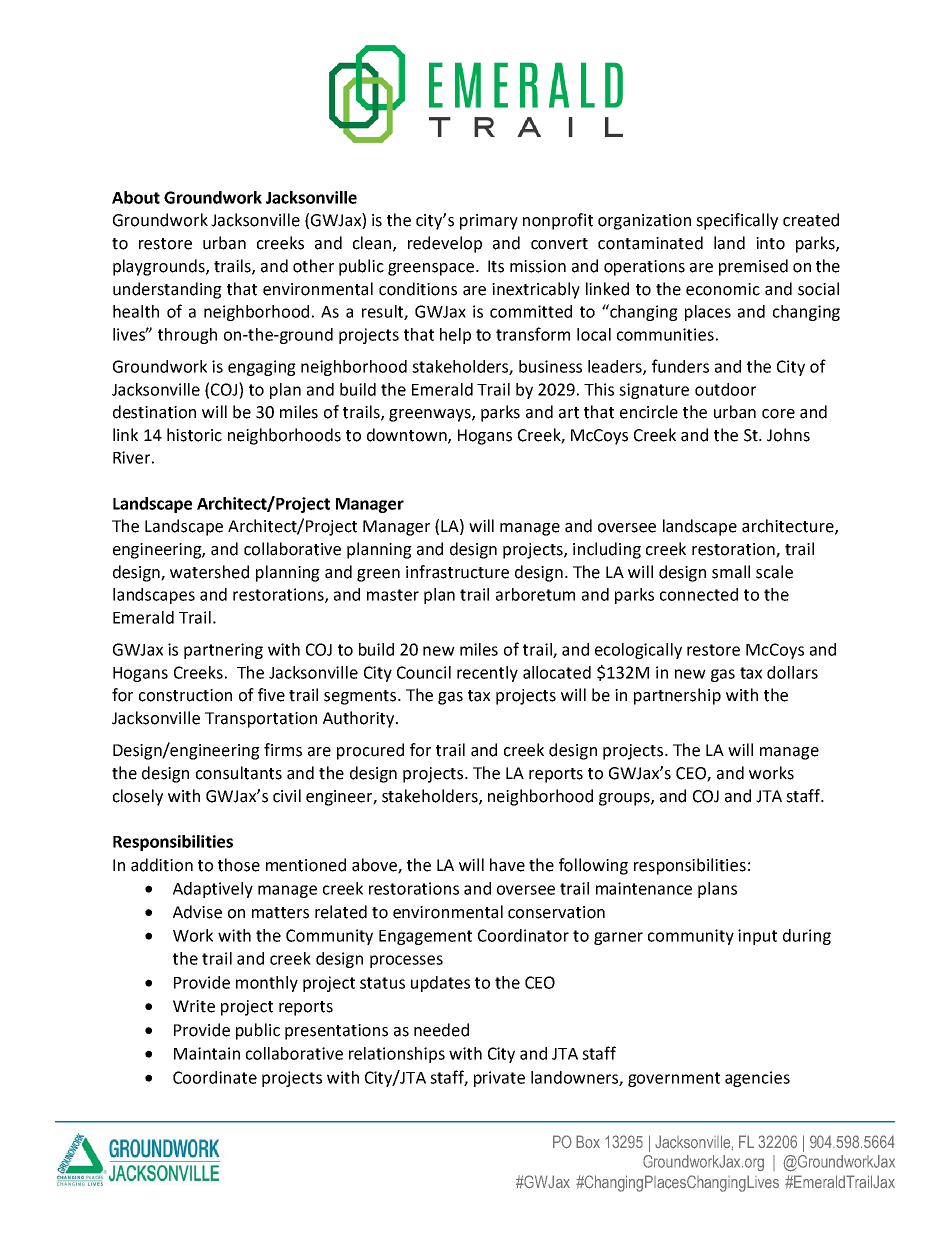 This image has height=1233, width=952. Describe the element at coordinates (737, 221) in the image. I see `specifically` at that location.
